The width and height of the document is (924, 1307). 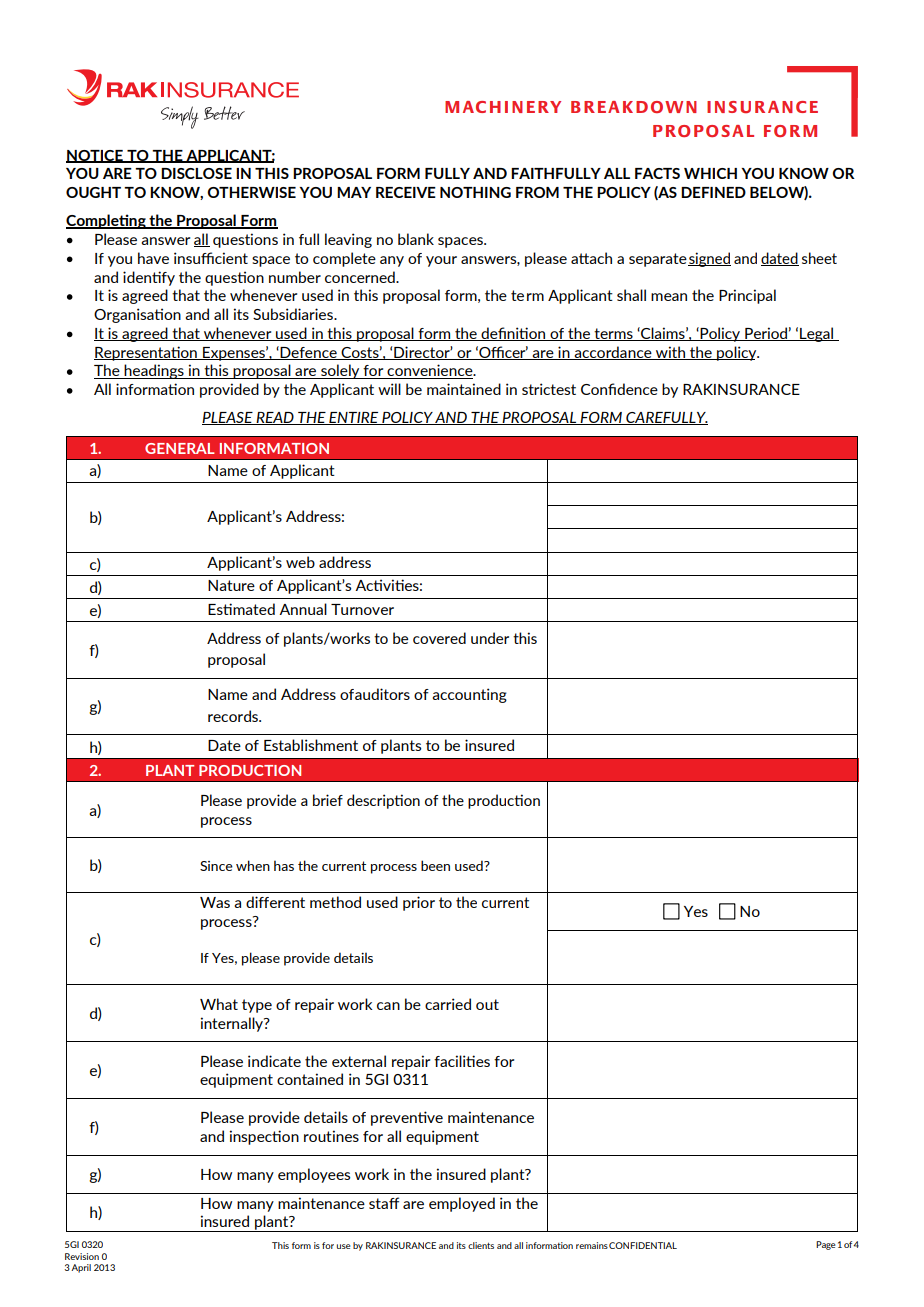 I want to click on NOTHING, so click(x=475, y=192).
